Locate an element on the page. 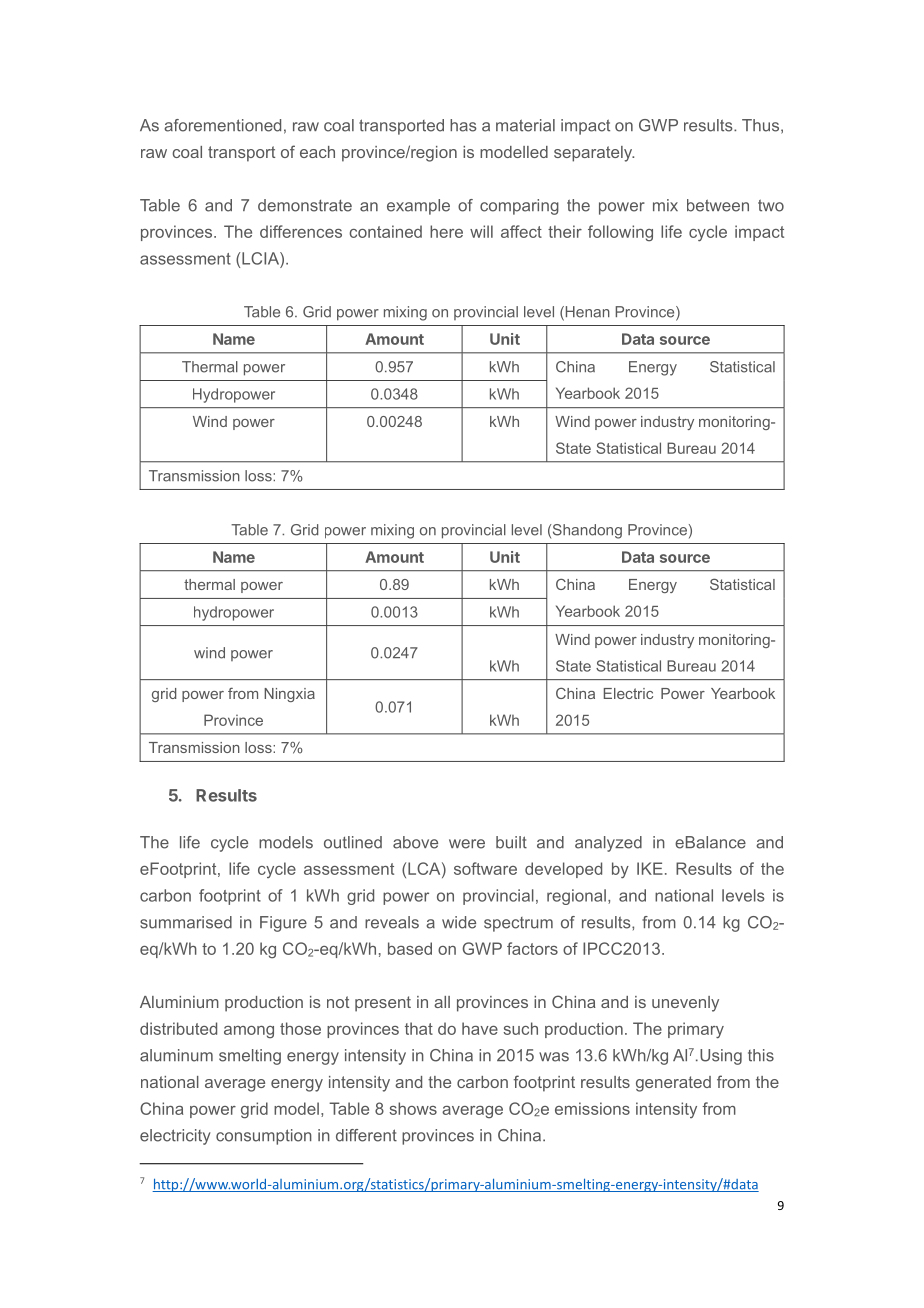  aforementioned is located at coordinates (222, 125).
